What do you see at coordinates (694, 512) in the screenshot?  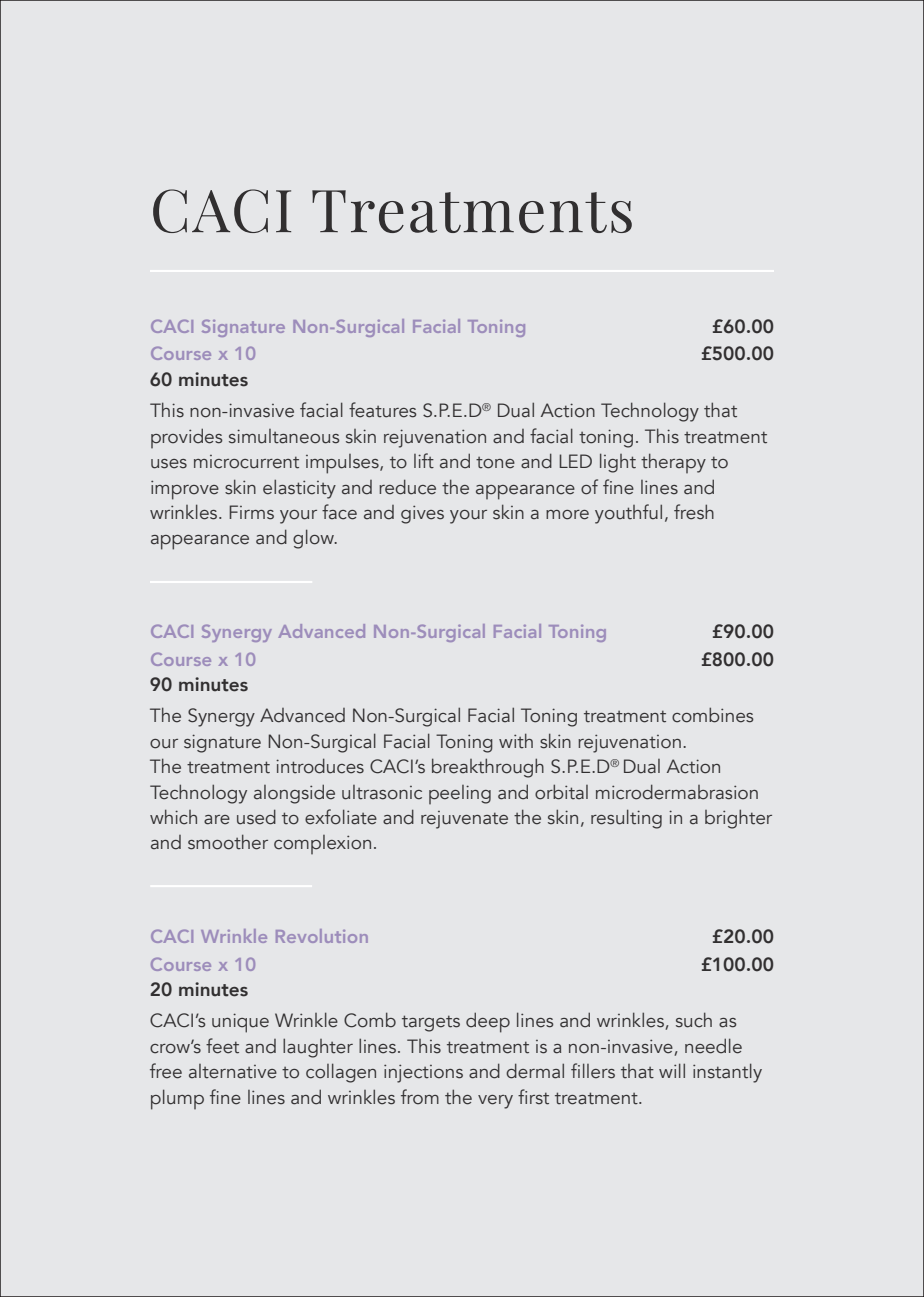 I see `fresh` at bounding box center [694, 512].
